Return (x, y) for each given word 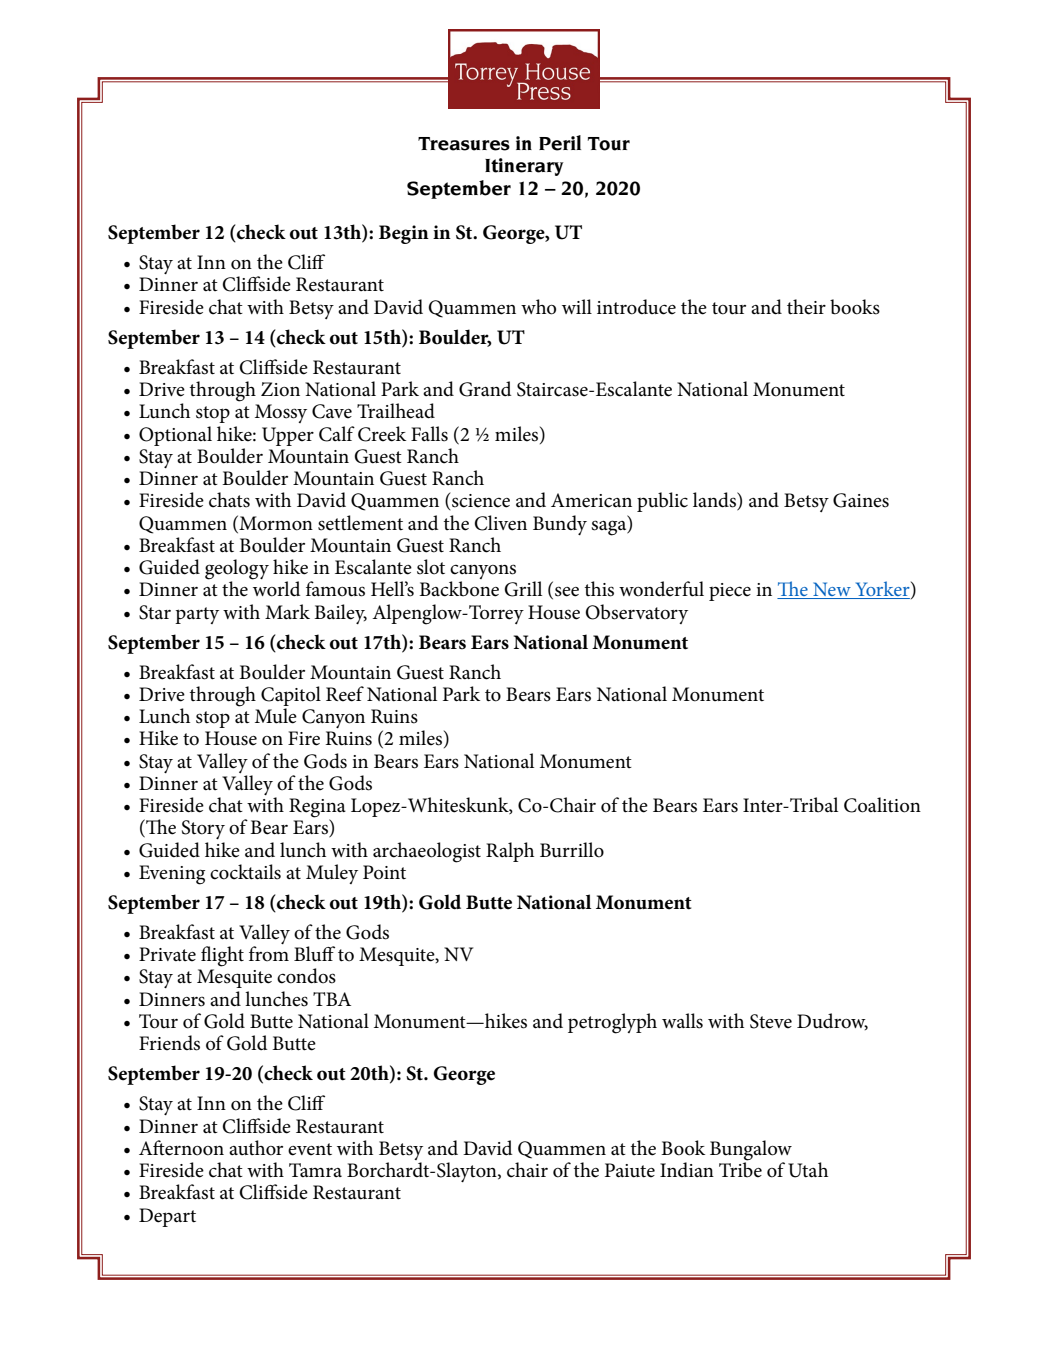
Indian (687, 1169)
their (806, 307)
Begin (404, 234)
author (256, 1148)
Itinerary (524, 167)
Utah (808, 1170)
